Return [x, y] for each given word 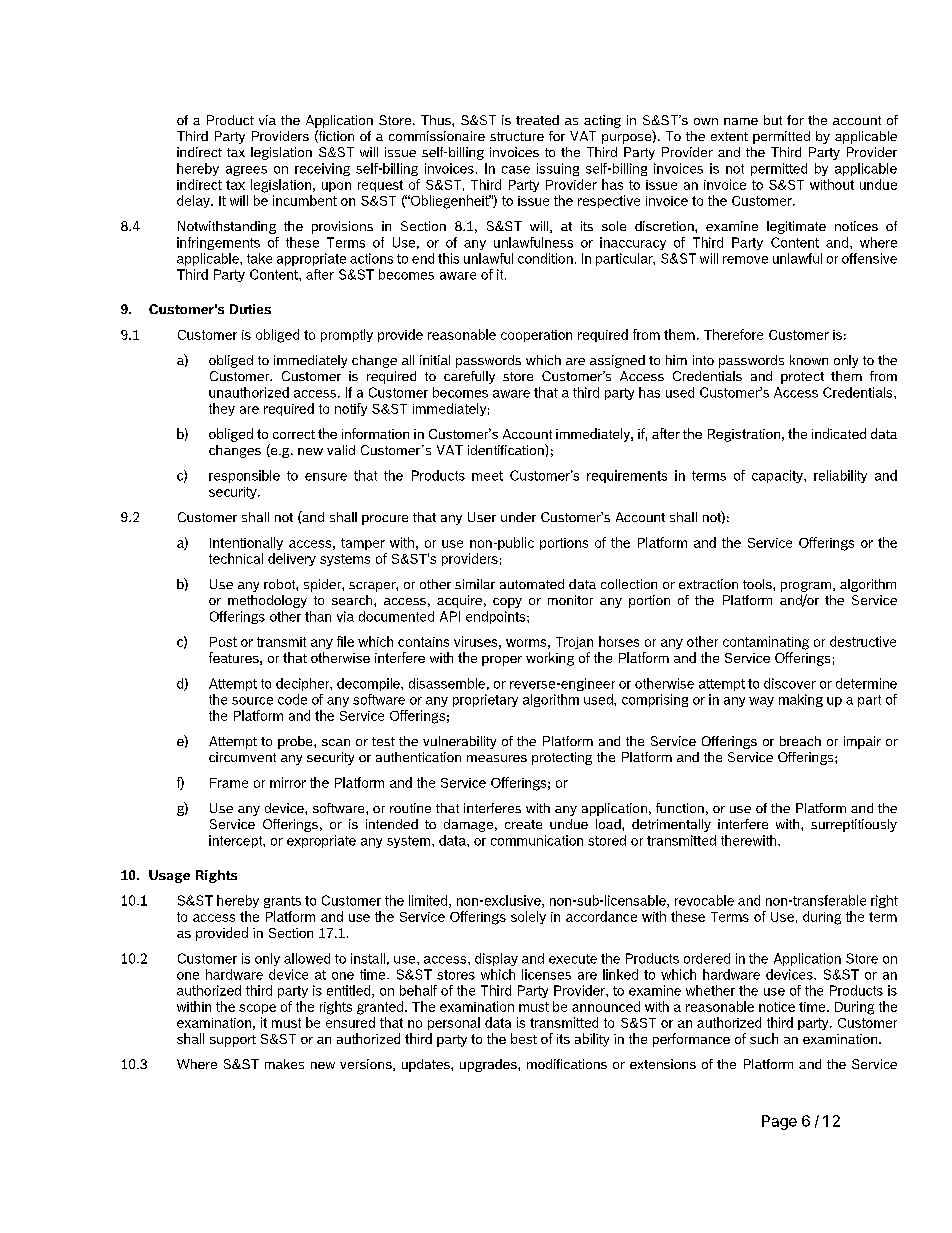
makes [284, 1064]
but [773, 120]
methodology [267, 601]
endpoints [497, 617]
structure [517, 136]
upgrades [489, 1065]
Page [779, 1122]
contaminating [766, 643]
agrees [246, 171]
